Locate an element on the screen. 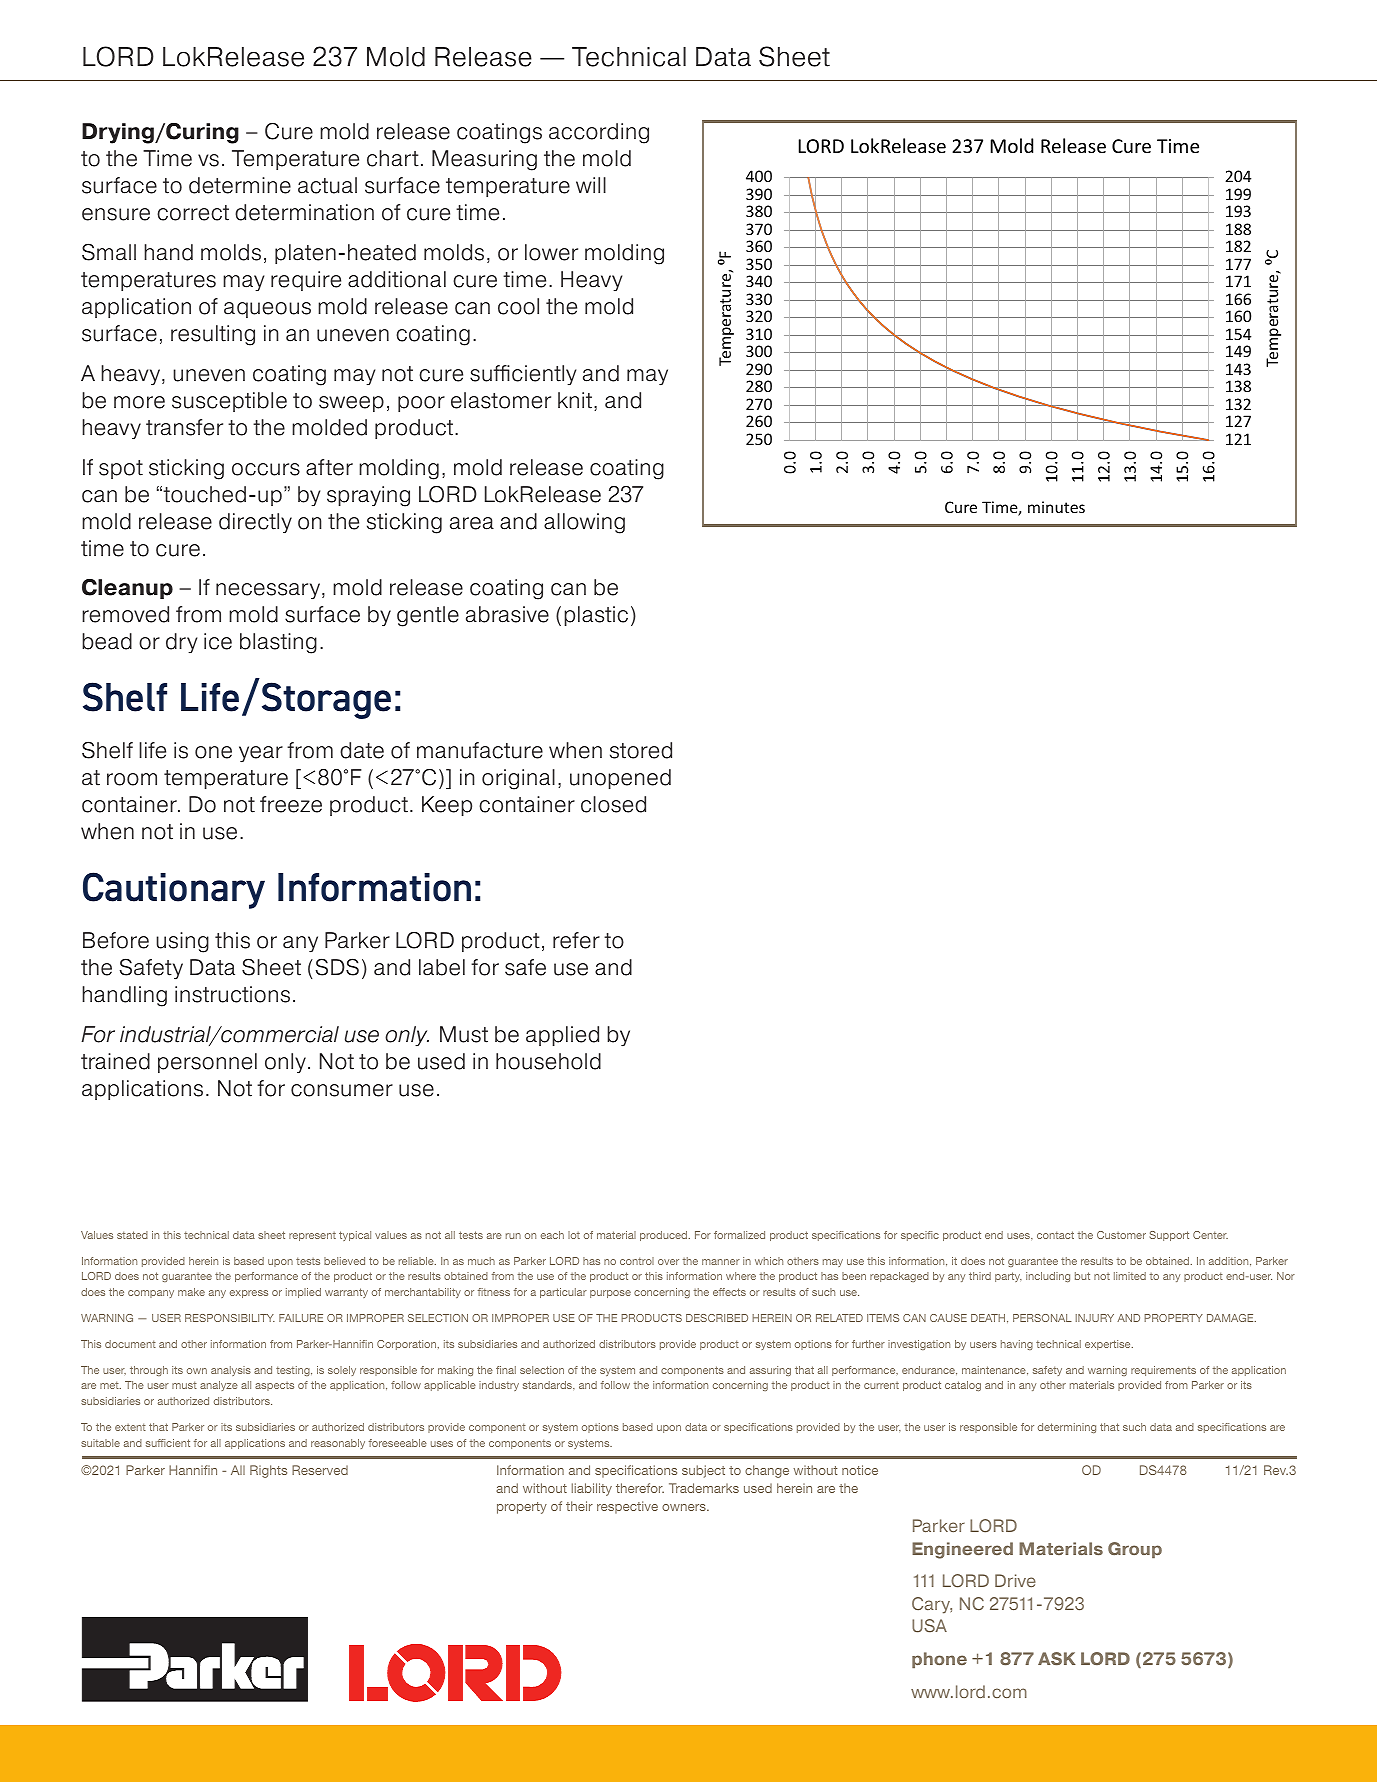 The width and height of the screenshot is (1377, 1782). minutes is located at coordinates (1056, 507).
